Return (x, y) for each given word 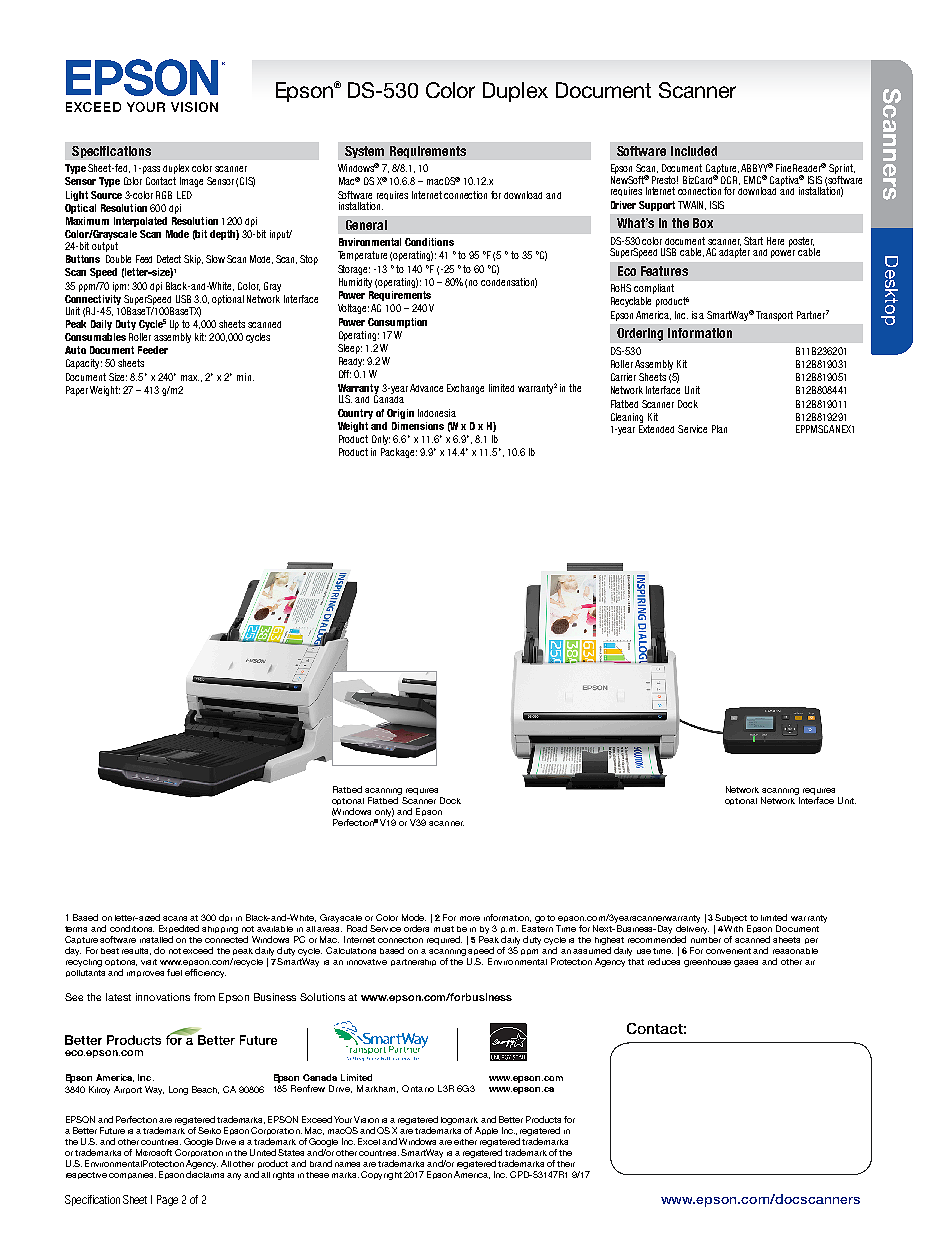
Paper (77, 391)
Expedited (179, 931)
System (364, 152)
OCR (730, 180)
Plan (719, 429)
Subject (731, 920)
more (470, 918)
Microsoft (154, 1152)
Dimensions (418, 426)
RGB (164, 195)
